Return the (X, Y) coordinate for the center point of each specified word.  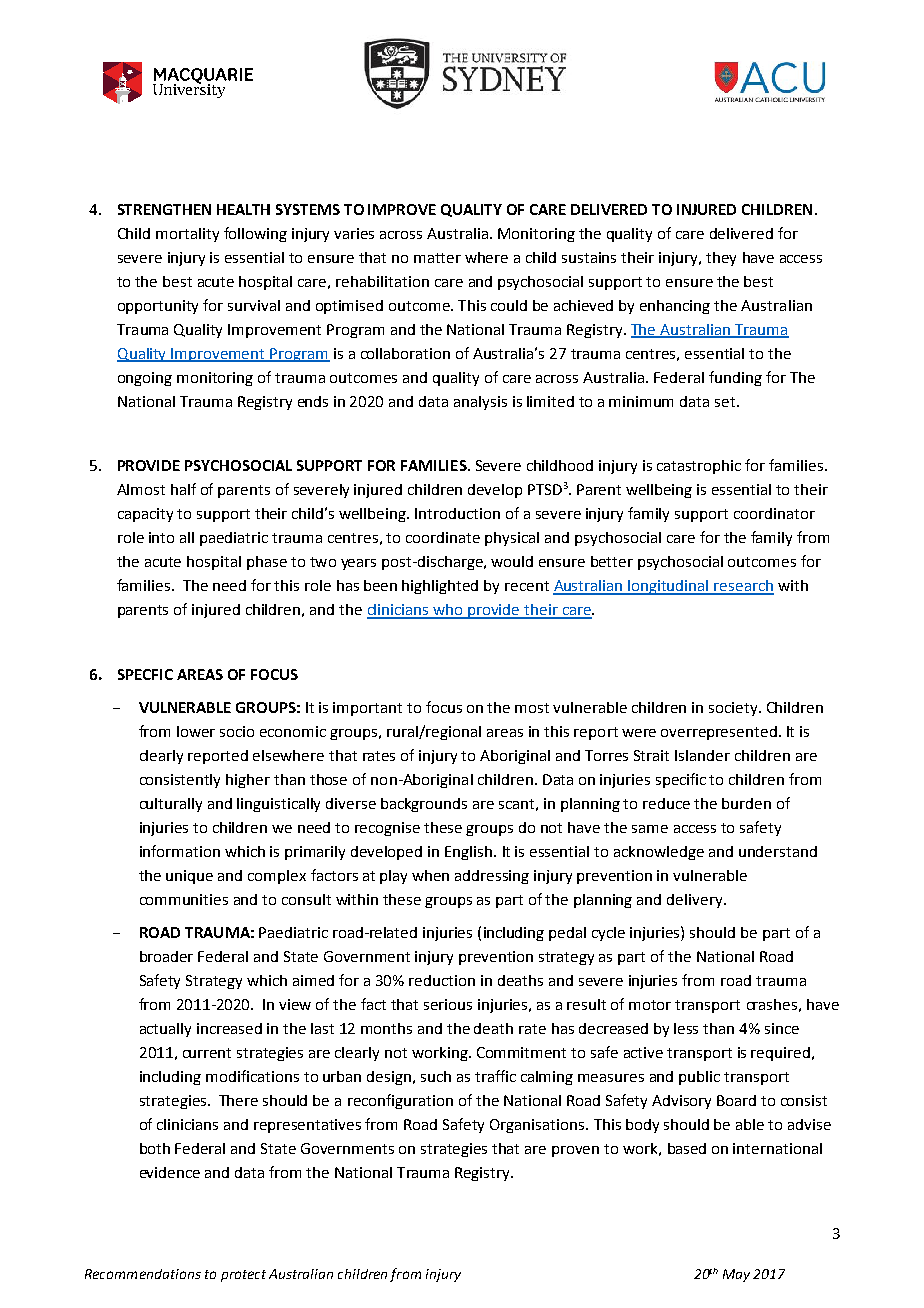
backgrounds (424, 805)
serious (448, 1004)
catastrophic (699, 467)
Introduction (457, 513)
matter (437, 258)
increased (229, 1028)
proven (575, 1151)
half (183, 489)
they (721, 259)
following (255, 234)
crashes (772, 1004)
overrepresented (719, 733)
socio (237, 731)
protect (243, 1276)
